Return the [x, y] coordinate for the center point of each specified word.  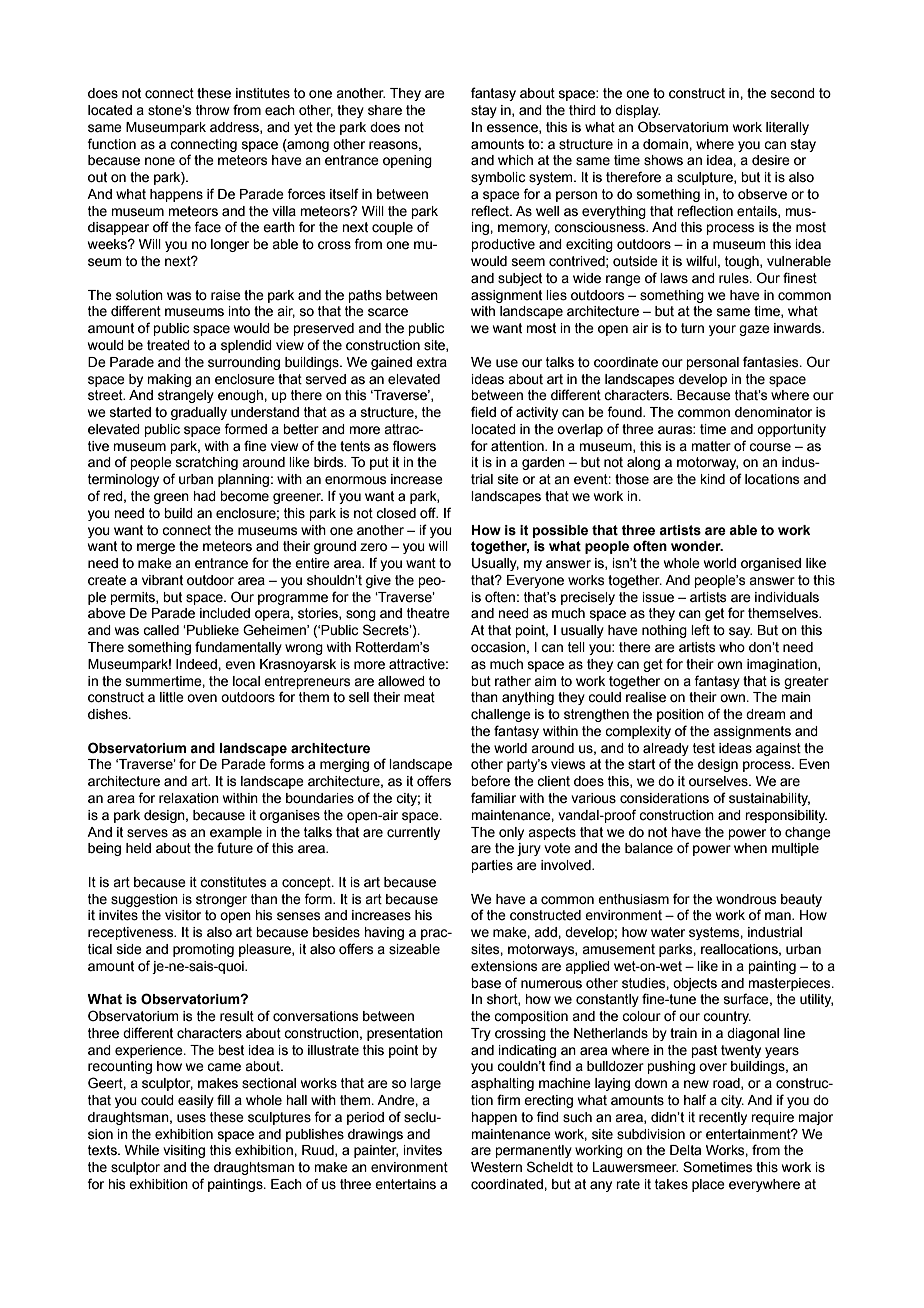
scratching [207, 463]
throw [212, 110]
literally [787, 128]
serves [147, 833]
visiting [184, 1151]
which [515, 160]
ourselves [719, 781]
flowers [414, 446]
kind [712, 479]
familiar [493, 798]
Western [496, 1167]
